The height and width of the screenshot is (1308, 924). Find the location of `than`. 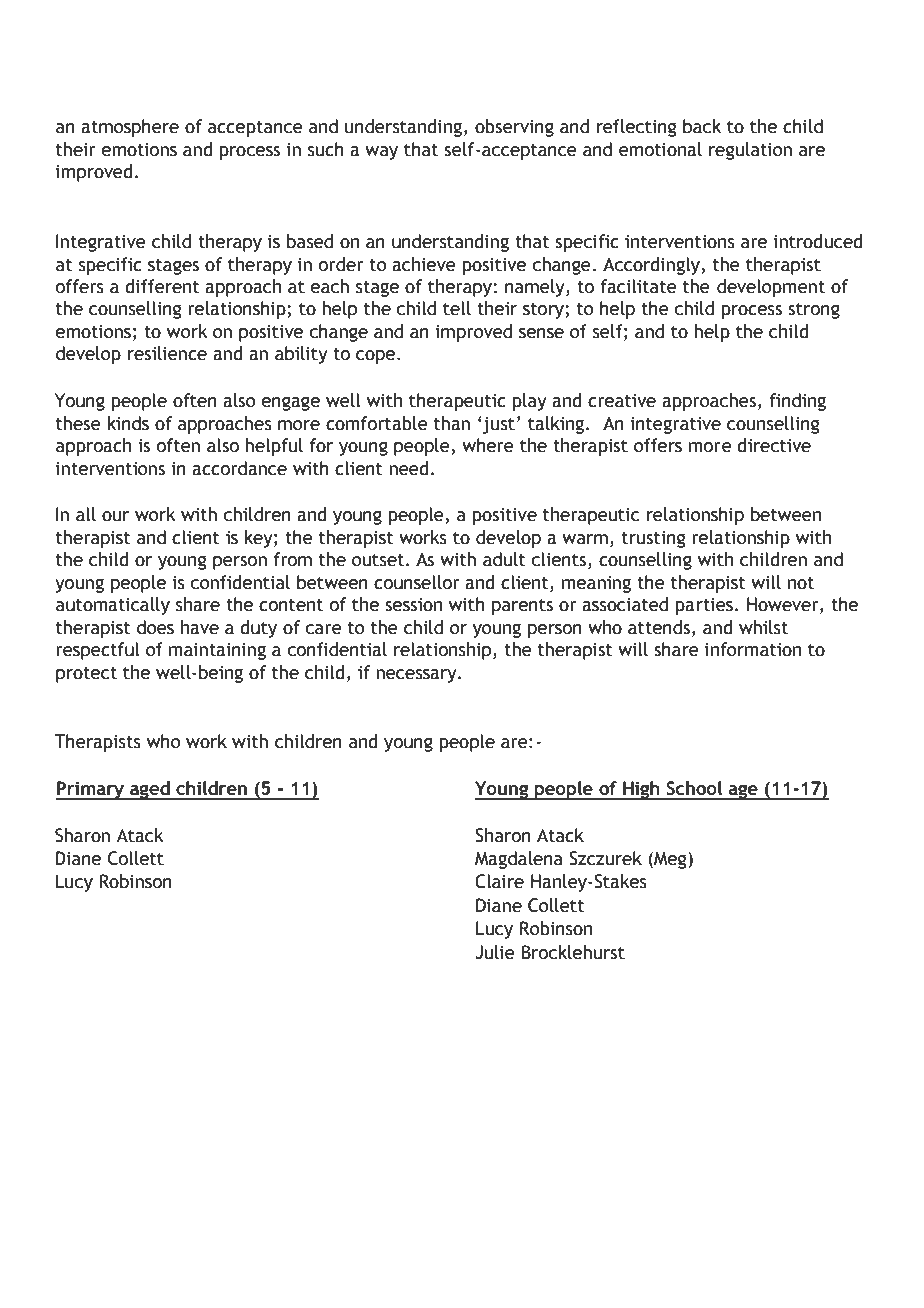

than is located at coordinates (452, 423).
